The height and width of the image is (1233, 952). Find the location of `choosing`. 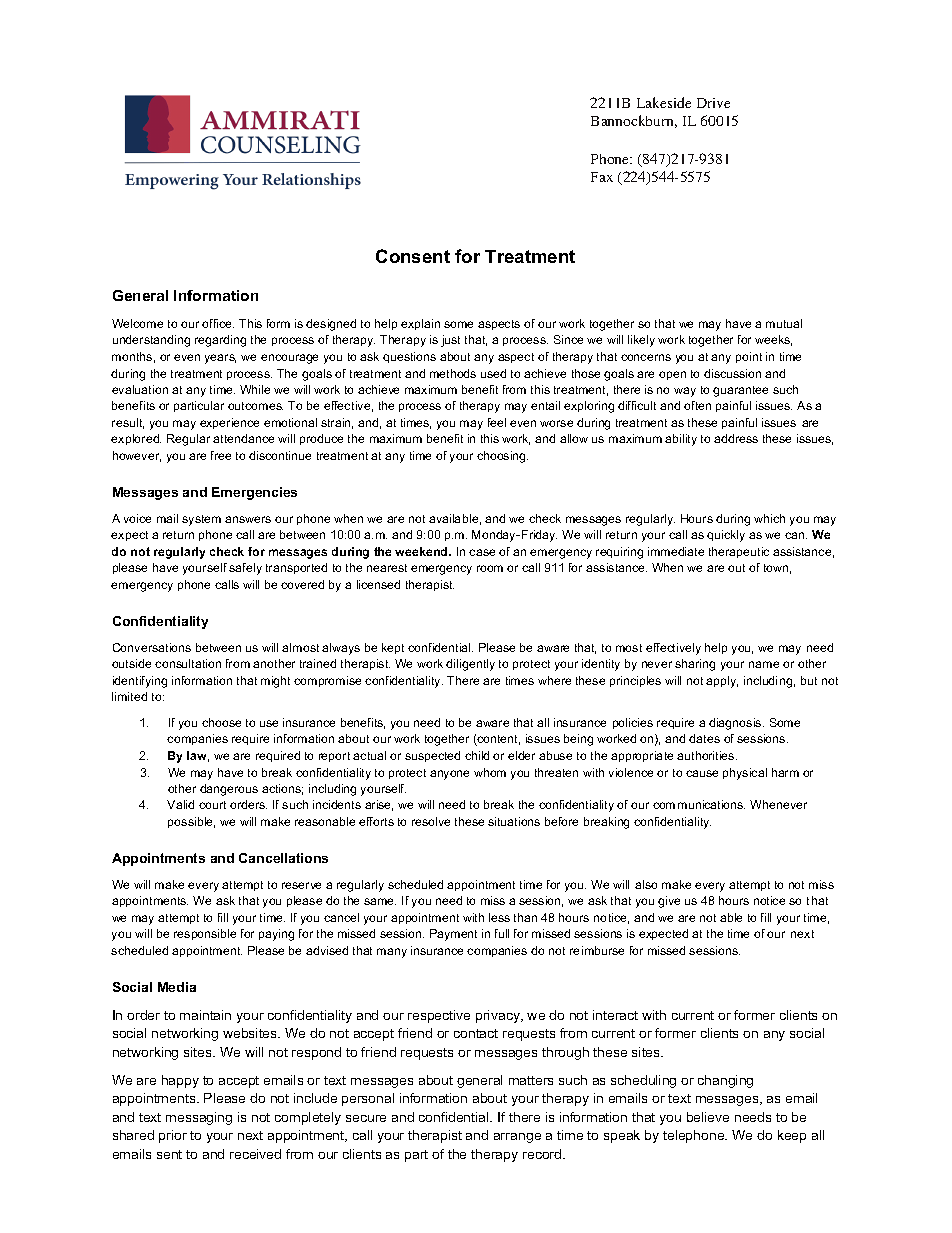

choosing is located at coordinates (502, 457).
